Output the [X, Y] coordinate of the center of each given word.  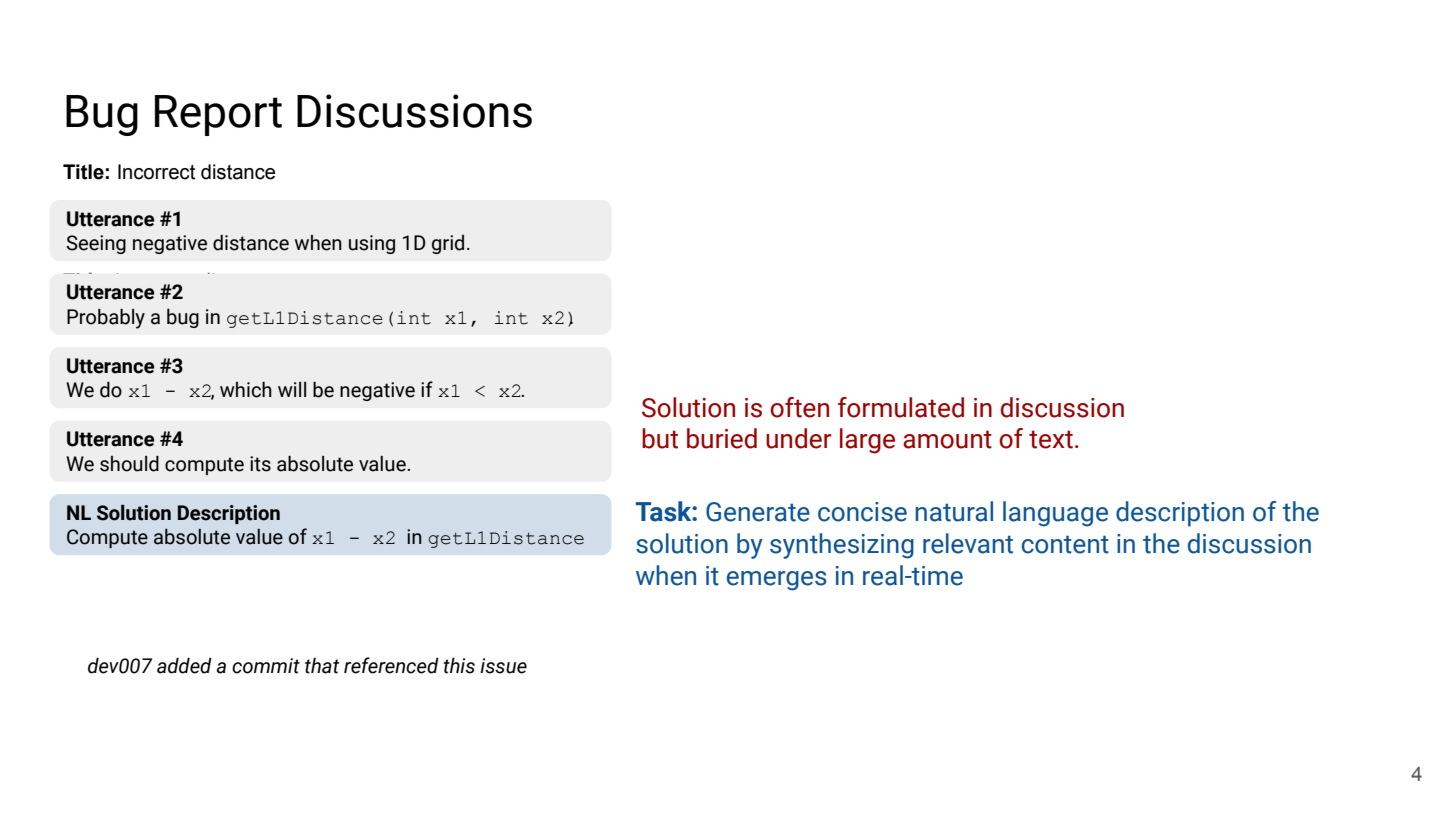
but [660, 438]
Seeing [96, 244]
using [372, 244]
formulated [901, 407]
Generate [758, 512]
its [260, 464]
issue [503, 666]
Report [218, 115]
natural [954, 511]
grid [448, 244]
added [184, 666]
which [246, 390]
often [799, 407]
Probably [106, 319]
